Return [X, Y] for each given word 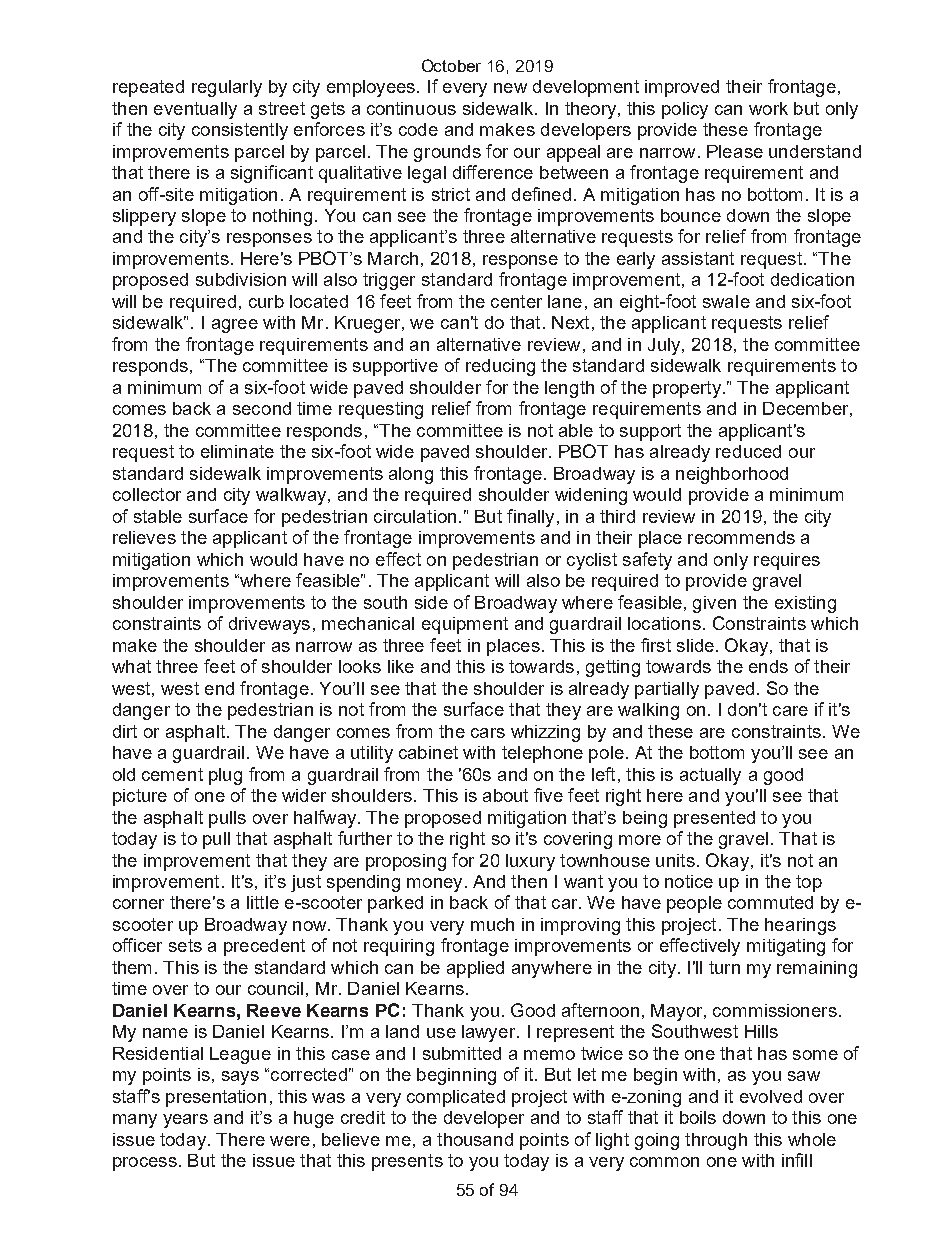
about [505, 795]
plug [225, 776]
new [510, 88]
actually [710, 776]
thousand [475, 1139]
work [768, 108]
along [411, 475]
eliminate [237, 451]
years [185, 1121]
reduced [748, 451]
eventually [195, 110]
